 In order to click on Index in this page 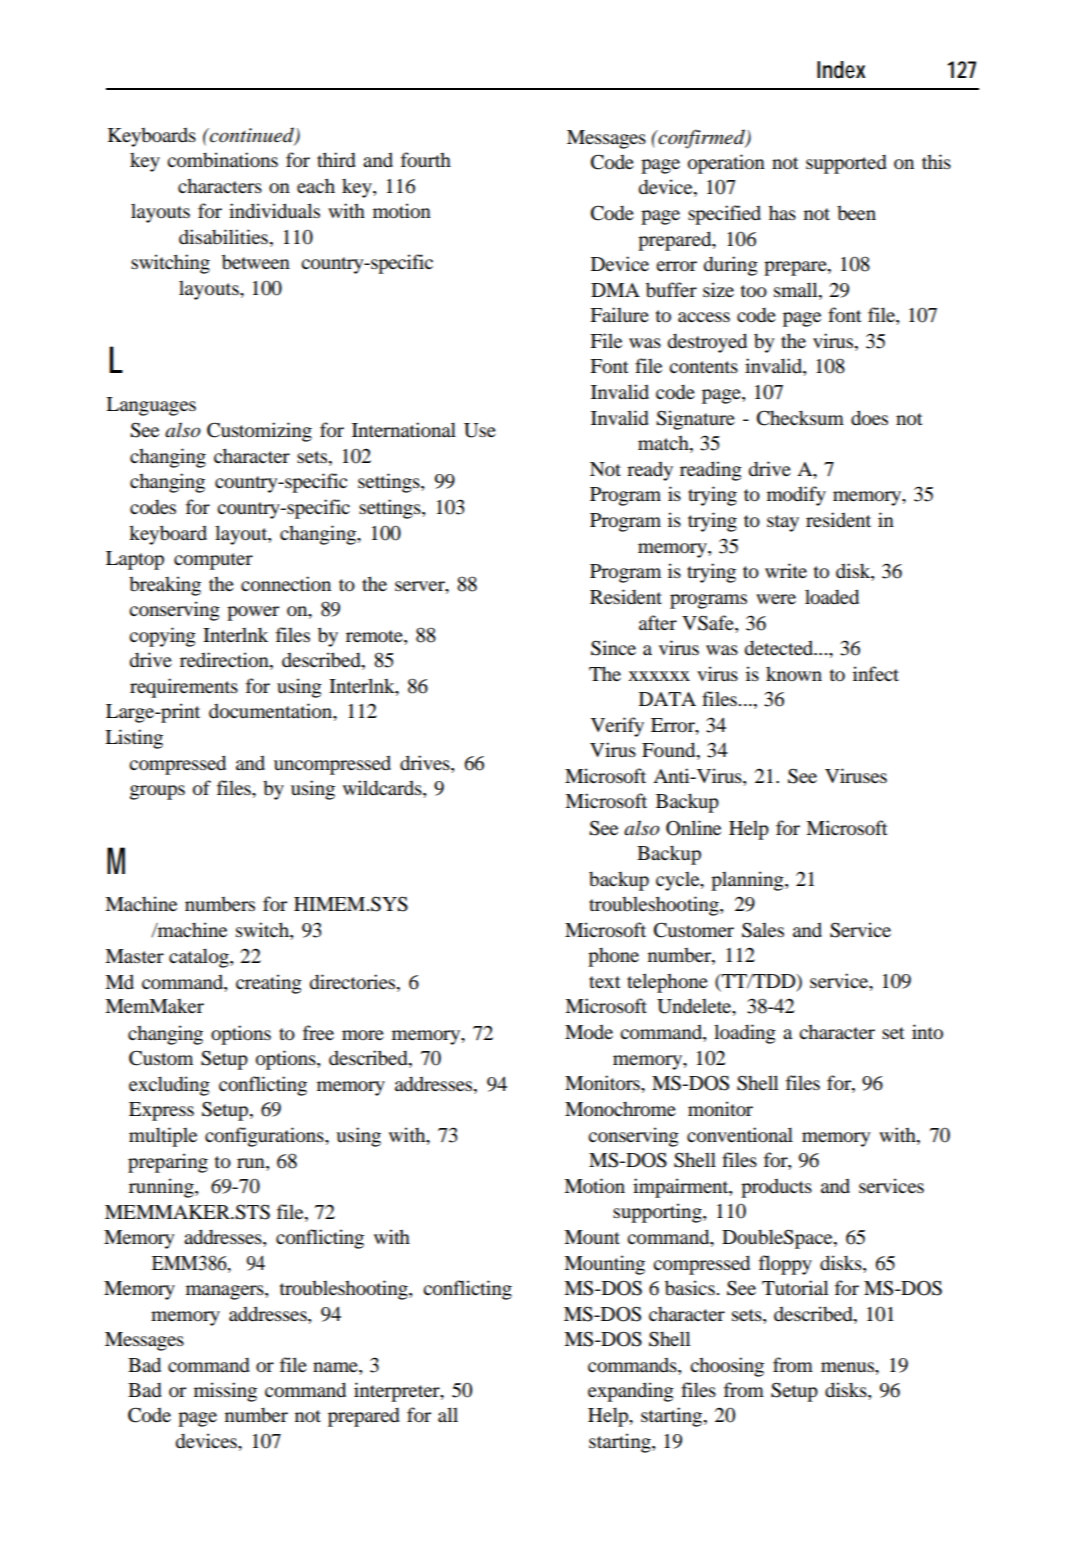, I will do `click(841, 70)`.
